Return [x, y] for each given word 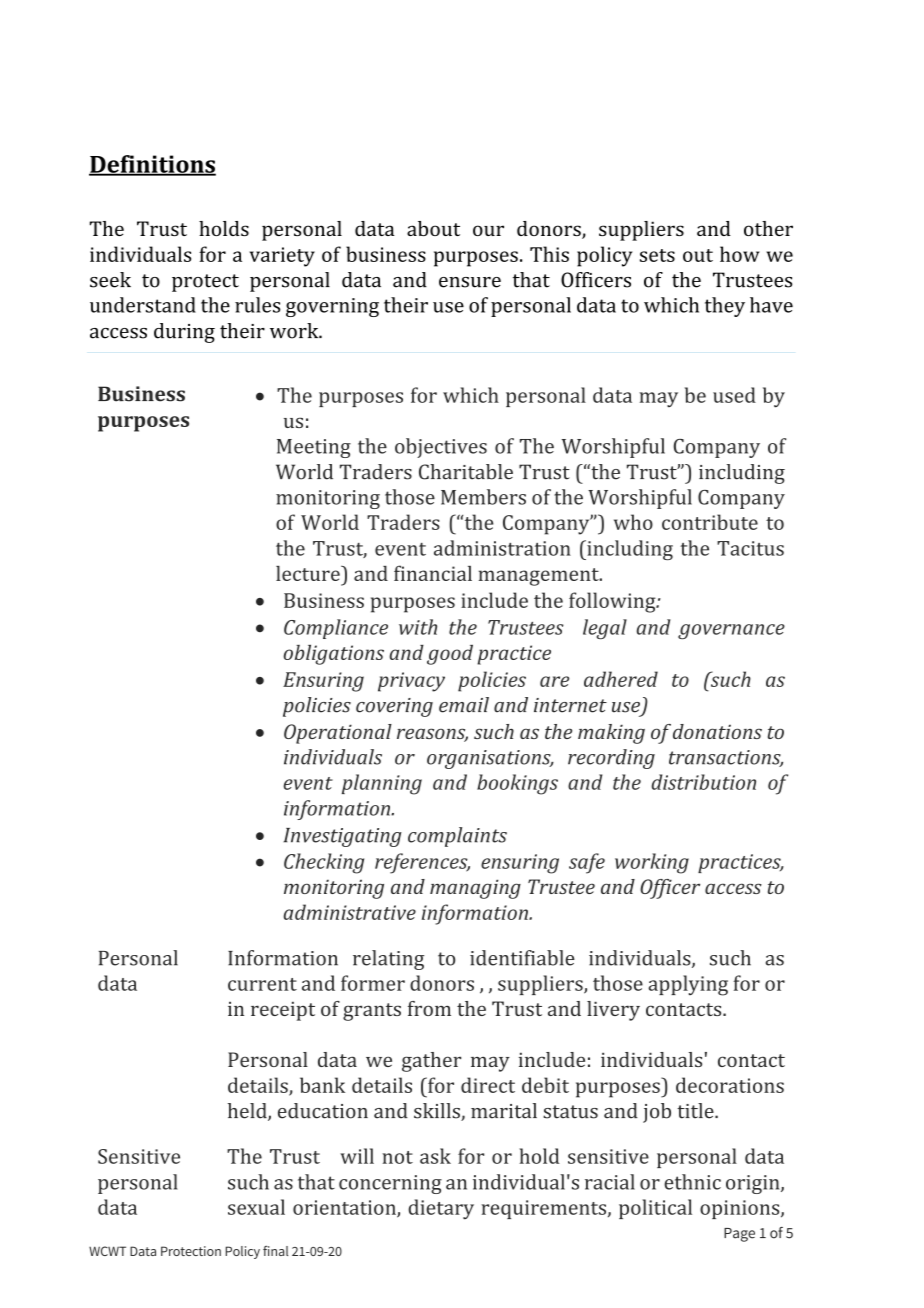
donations [717, 731]
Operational [338, 734]
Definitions [152, 165]
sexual [256, 1207]
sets [657, 255]
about [433, 228]
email [464, 705]
